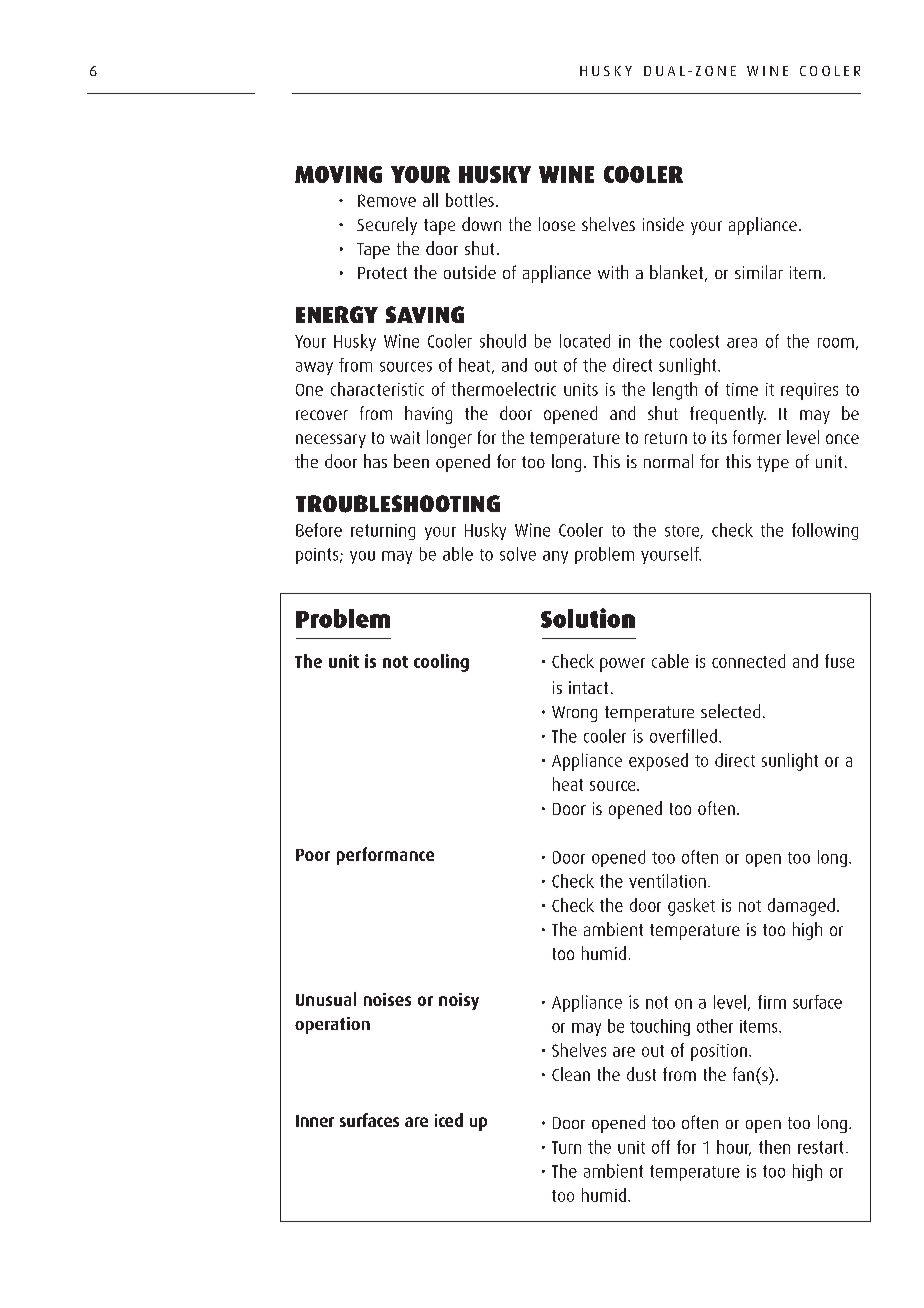  Describe the element at coordinates (387, 200) in the screenshot. I see `Remove` at that location.
